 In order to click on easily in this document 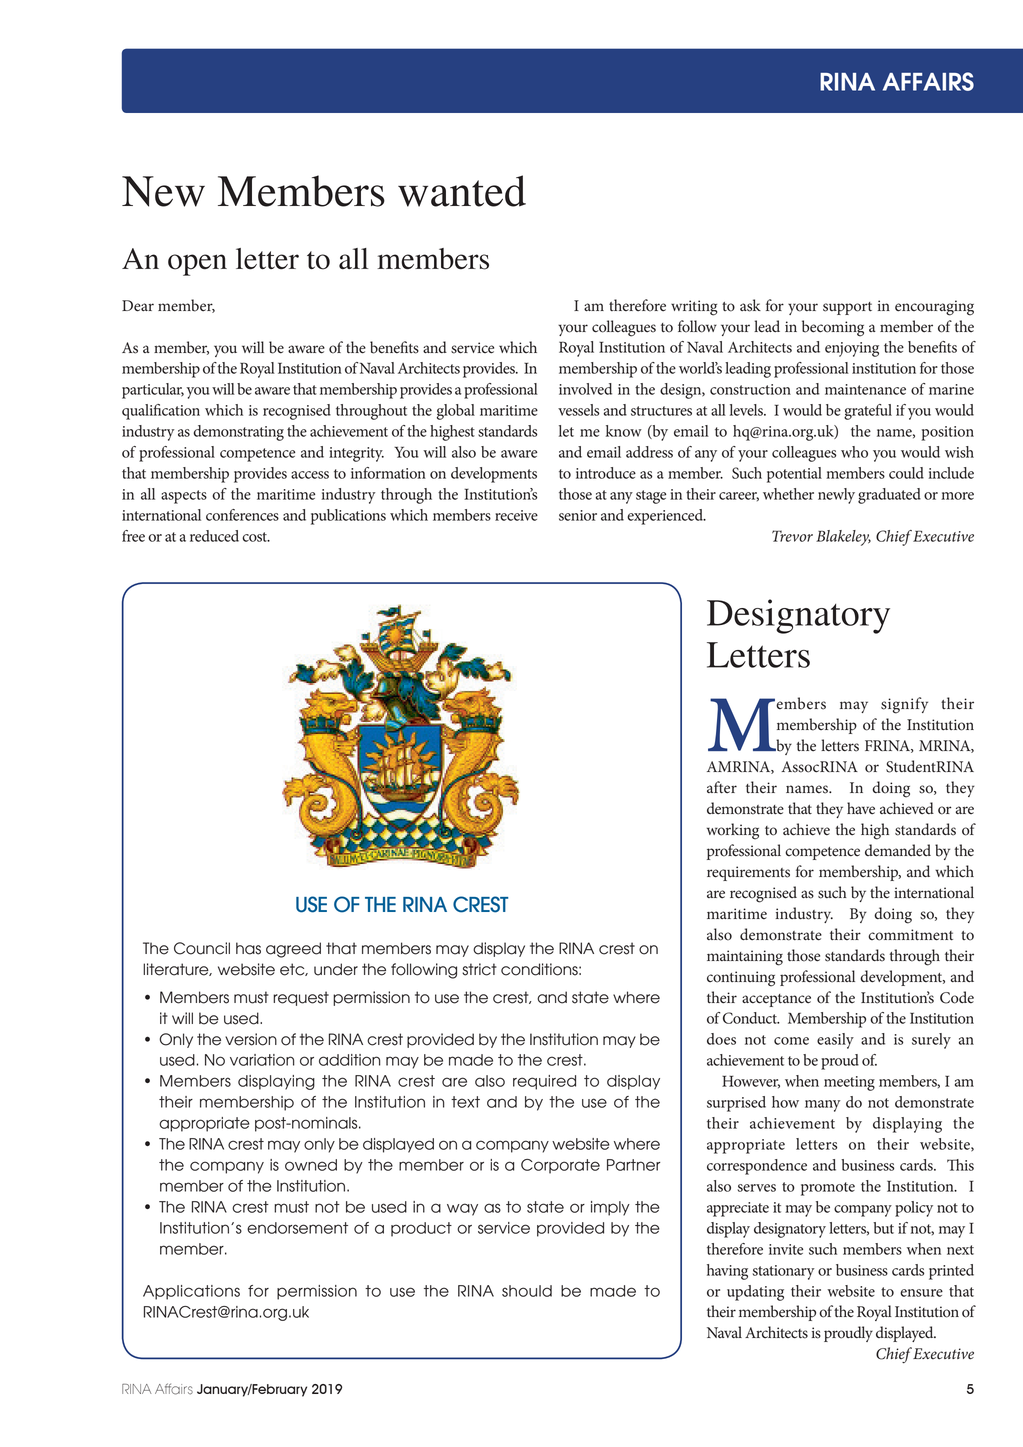, I will do `click(835, 1041)`.
